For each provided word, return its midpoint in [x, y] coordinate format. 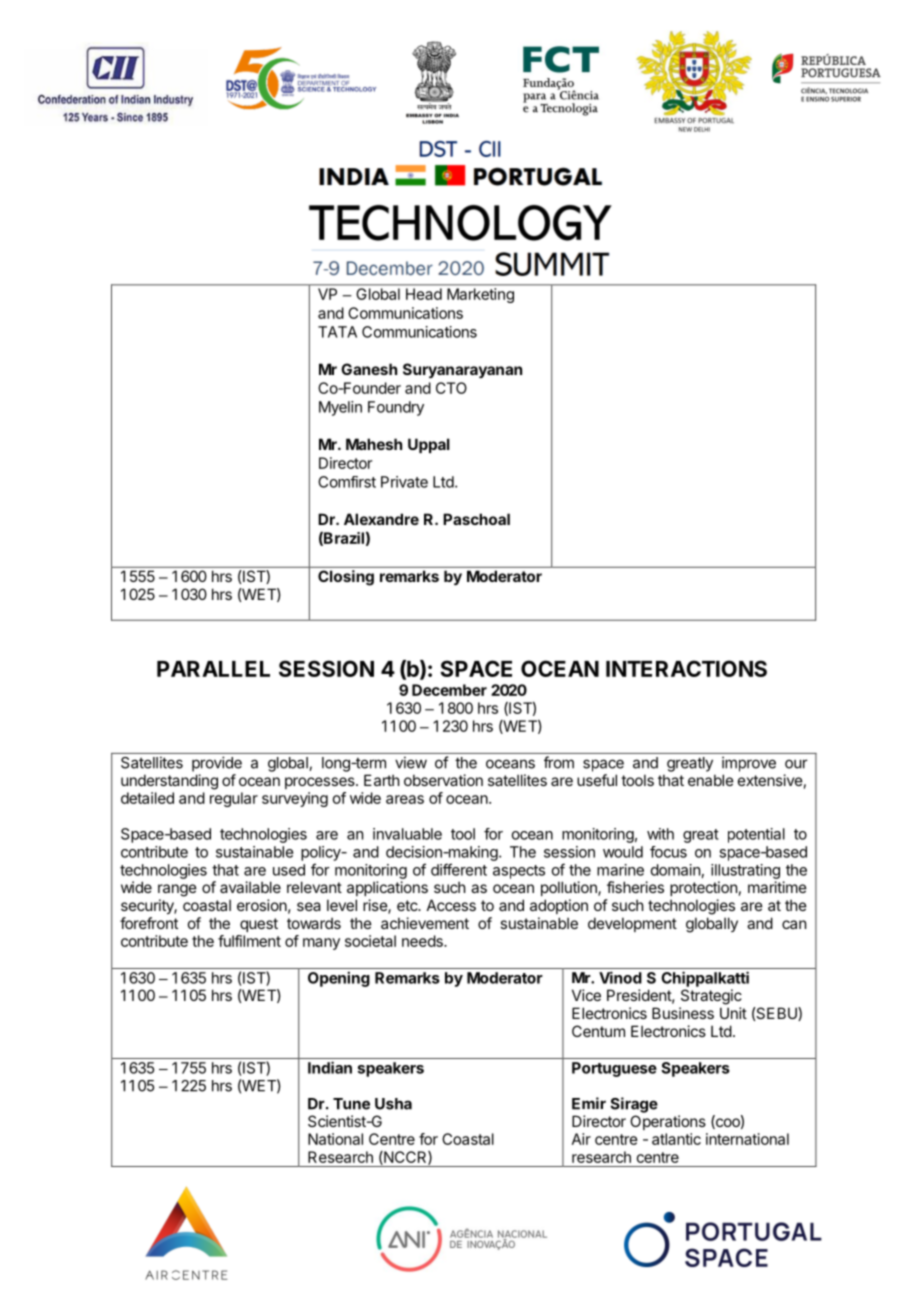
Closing [346, 578]
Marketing [480, 295]
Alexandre [381, 519]
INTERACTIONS [686, 668]
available [250, 887]
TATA [337, 332]
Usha [393, 1104]
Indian [330, 1067]
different [459, 869]
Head [424, 294]
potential [756, 835]
